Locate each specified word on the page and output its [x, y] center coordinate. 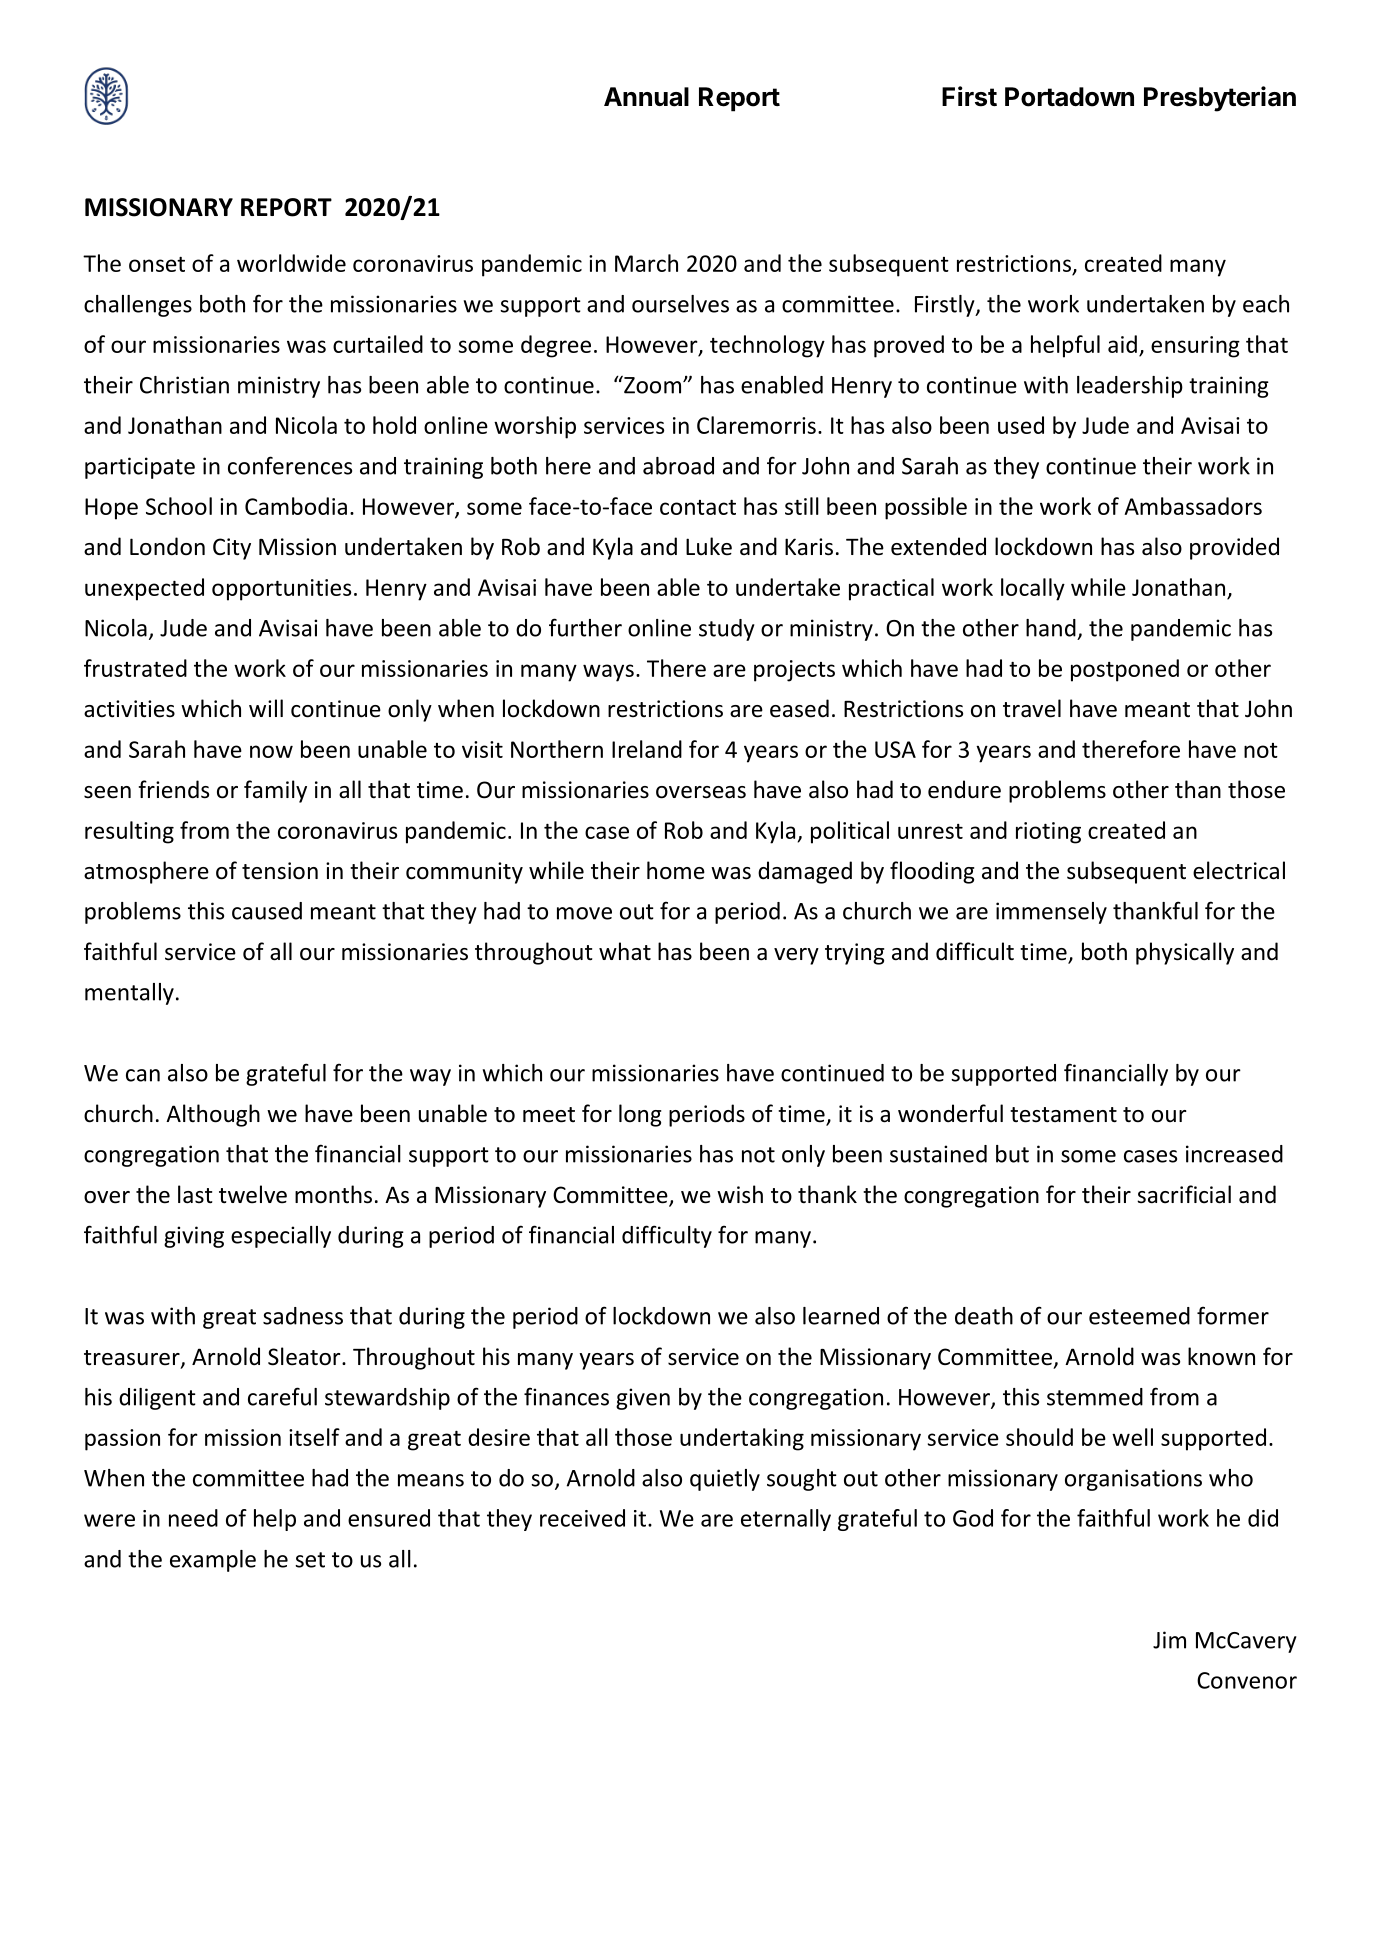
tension [280, 871]
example [213, 1561]
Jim [1169, 1640]
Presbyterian [1220, 99]
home [676, 870]
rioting [1048, 833]
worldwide [291, 263]
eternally [786, 1520]
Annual [646, 97]
